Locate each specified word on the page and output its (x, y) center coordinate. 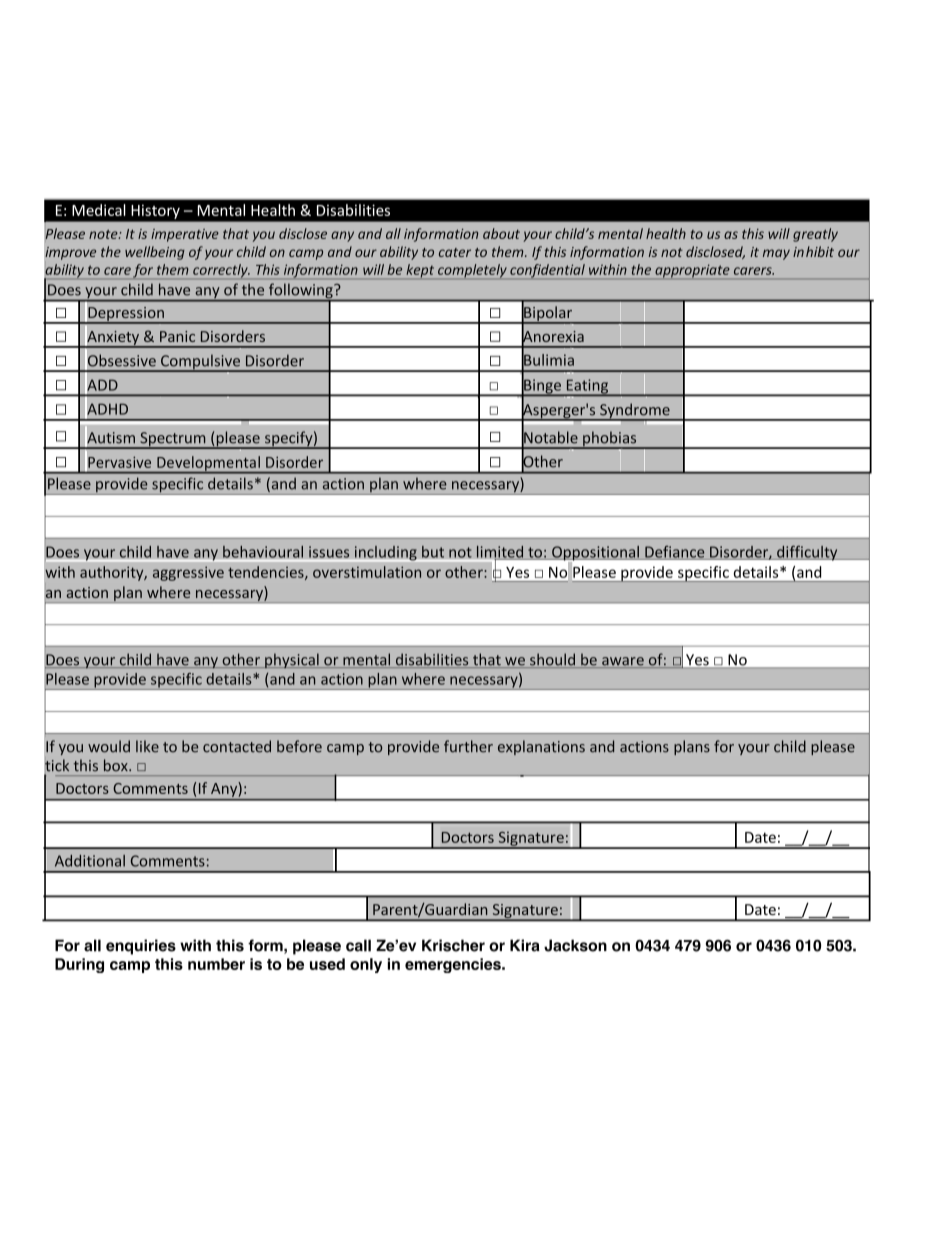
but (433, 551)
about (501, 233)
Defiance (675, 552)
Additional (90, 861)
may (776, 254)
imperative (185, 235)
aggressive (188, 573)
